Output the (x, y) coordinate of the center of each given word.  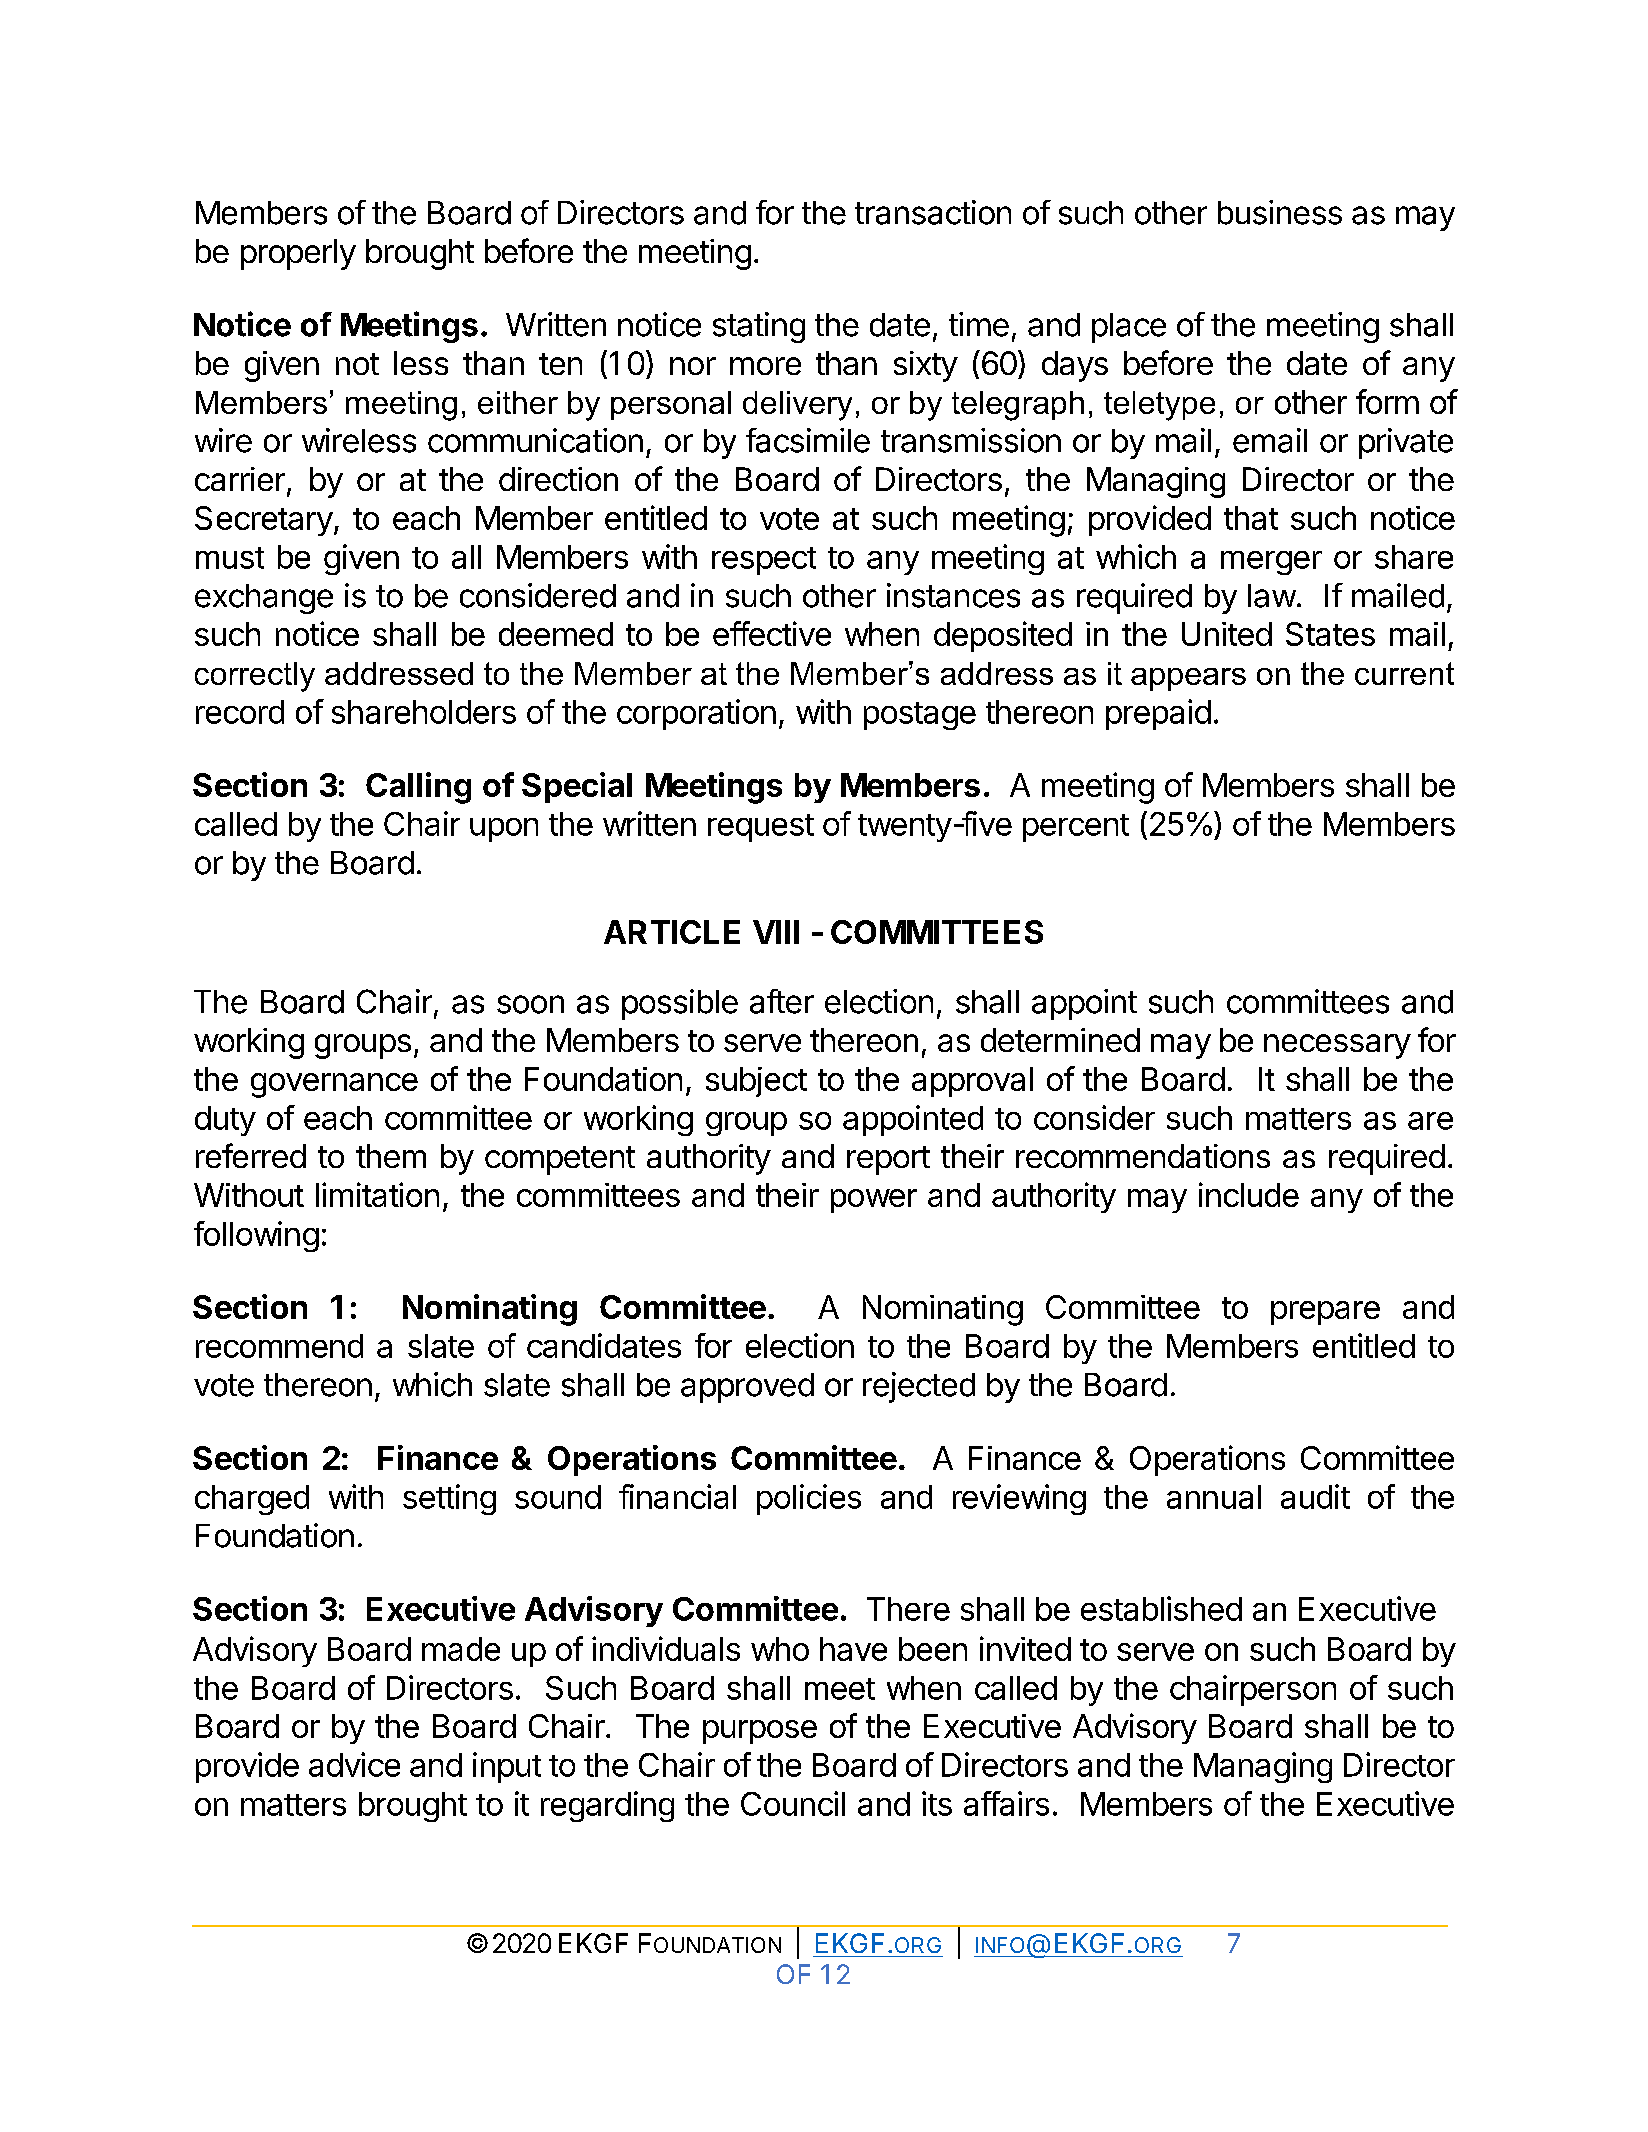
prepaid (1158, 714)
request (761, 828)
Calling (418, 788)
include (1249, 1194)
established (1161, 1608)
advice (354, 1764)
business (1280, 212)
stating (759, 327)
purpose (760, 1732)
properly (298, 254)
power (874, 1201)
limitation (377, 1194)
